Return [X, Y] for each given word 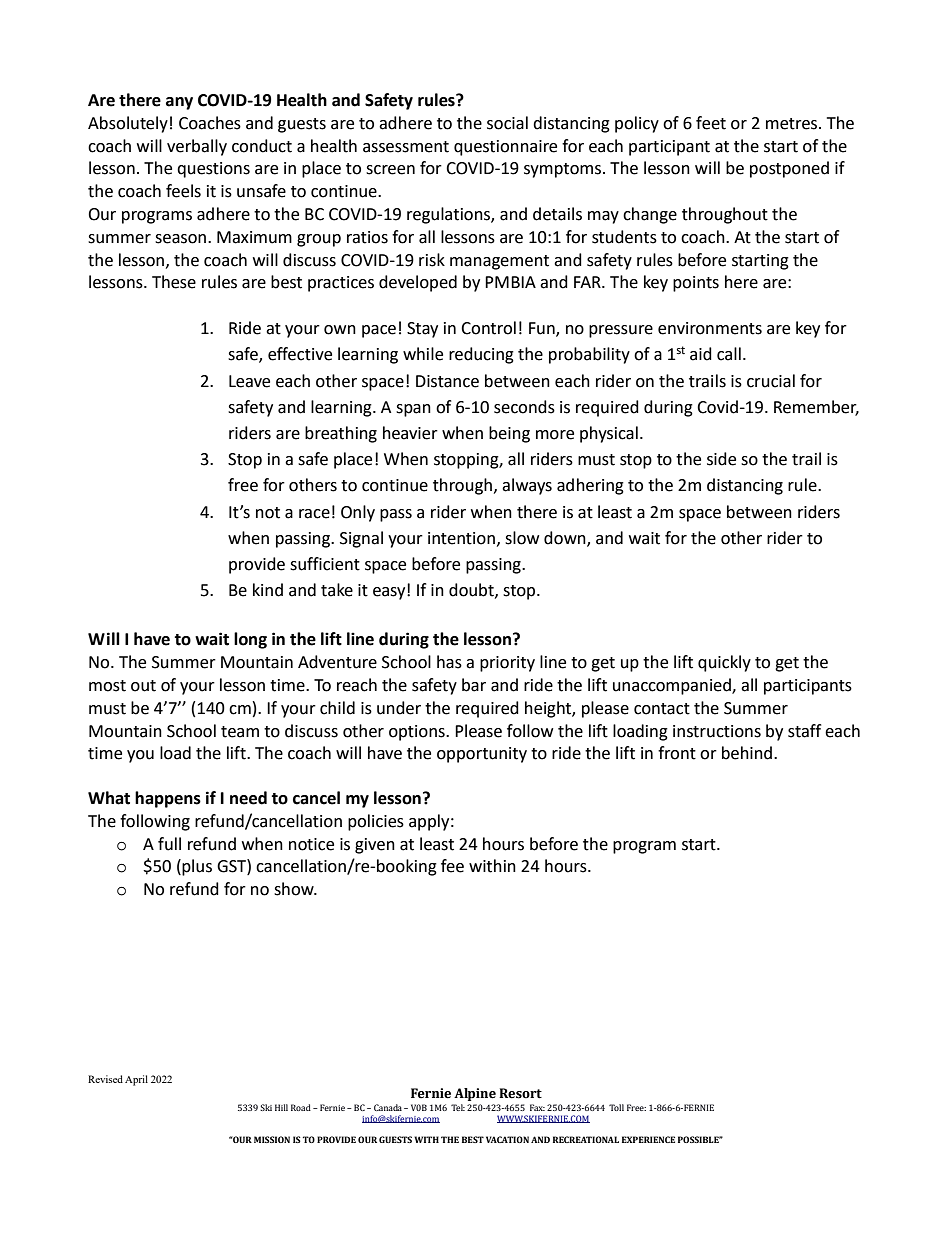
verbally [197, 147]
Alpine [475, 1094]
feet [711, 123]
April [136, 1080]
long [250, 640]
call [729, 354]
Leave [249, 381]
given [375, 846]
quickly [724, 663]
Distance [447, 381]
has [449, 662]
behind [748, 753]
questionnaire [505, 148]
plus [196, 867]
